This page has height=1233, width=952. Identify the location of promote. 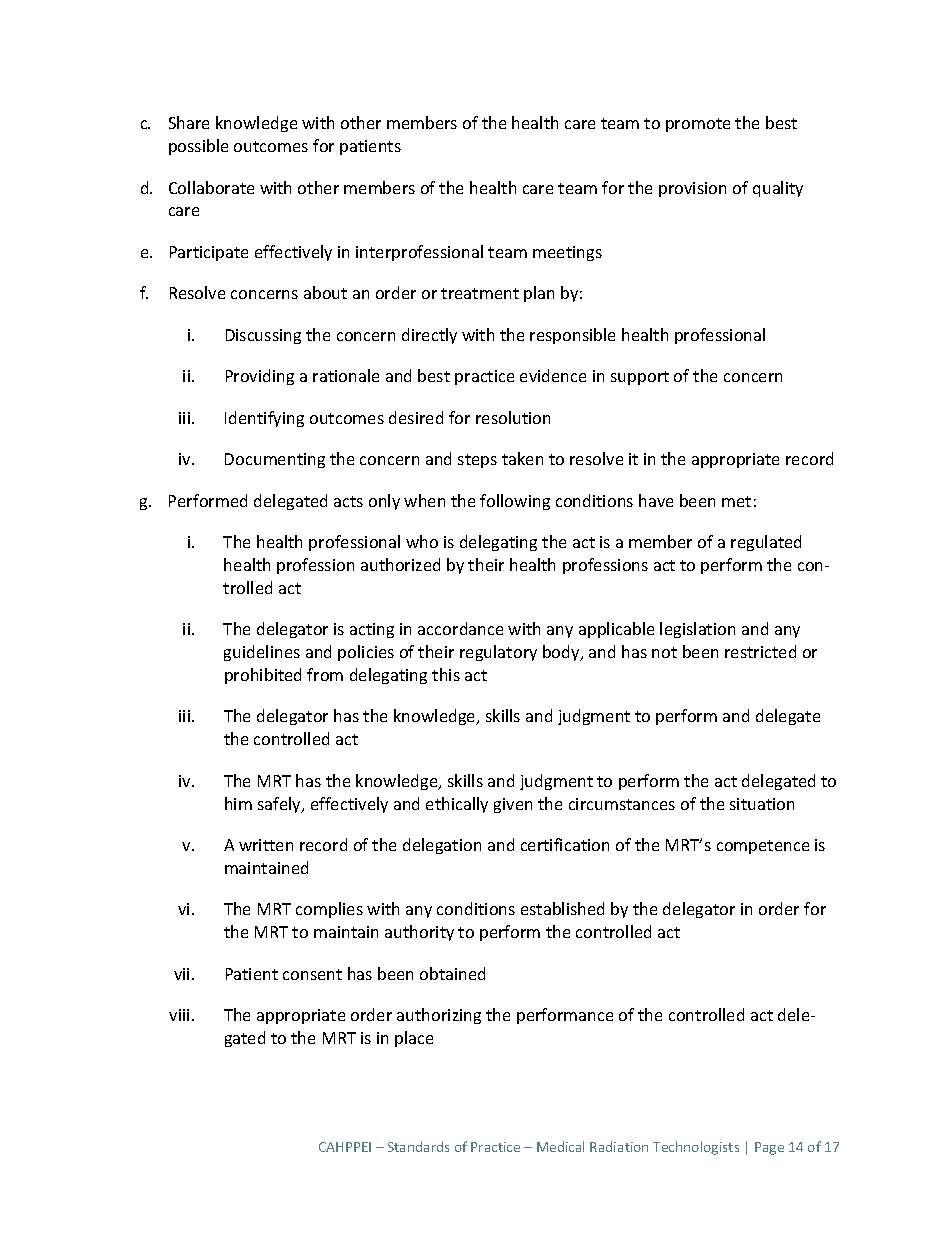
(698, 125).
